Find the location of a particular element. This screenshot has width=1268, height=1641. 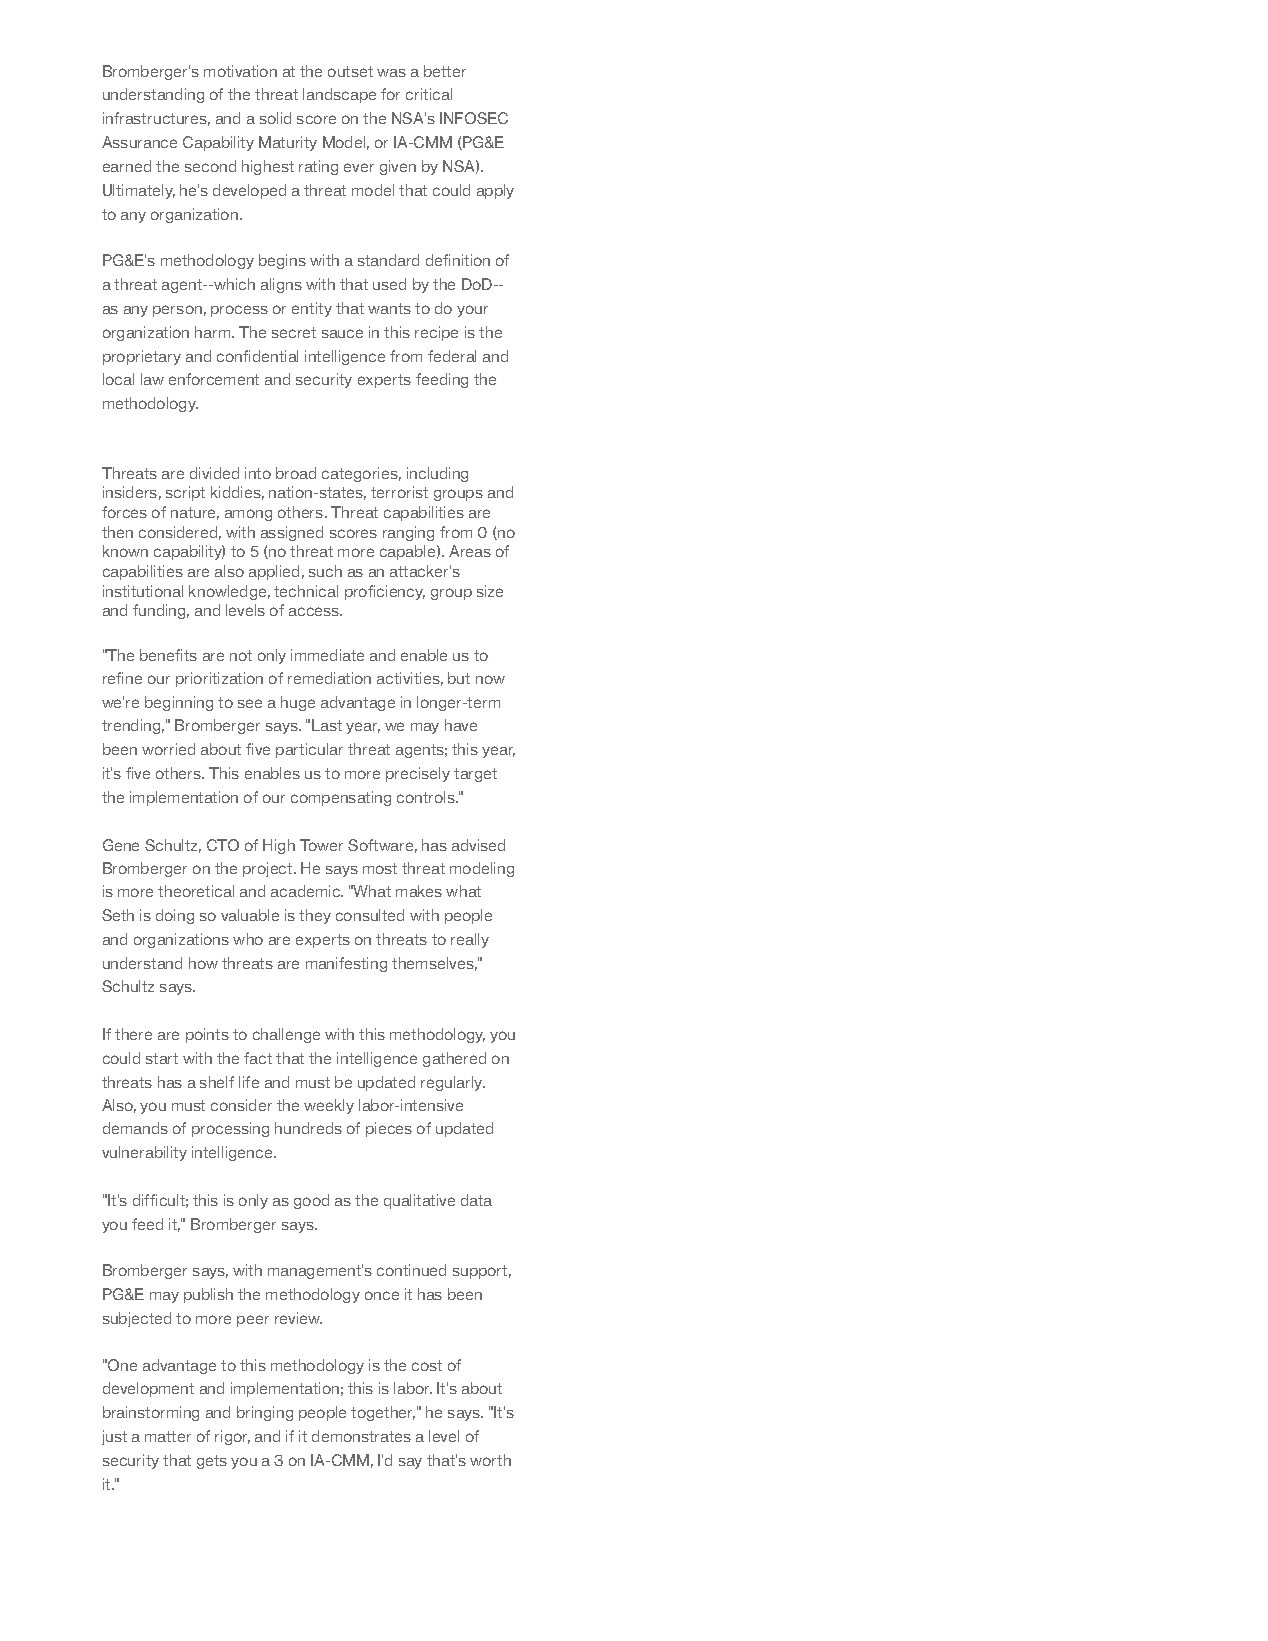

hundreds is located at coordinates (308, 1128).
